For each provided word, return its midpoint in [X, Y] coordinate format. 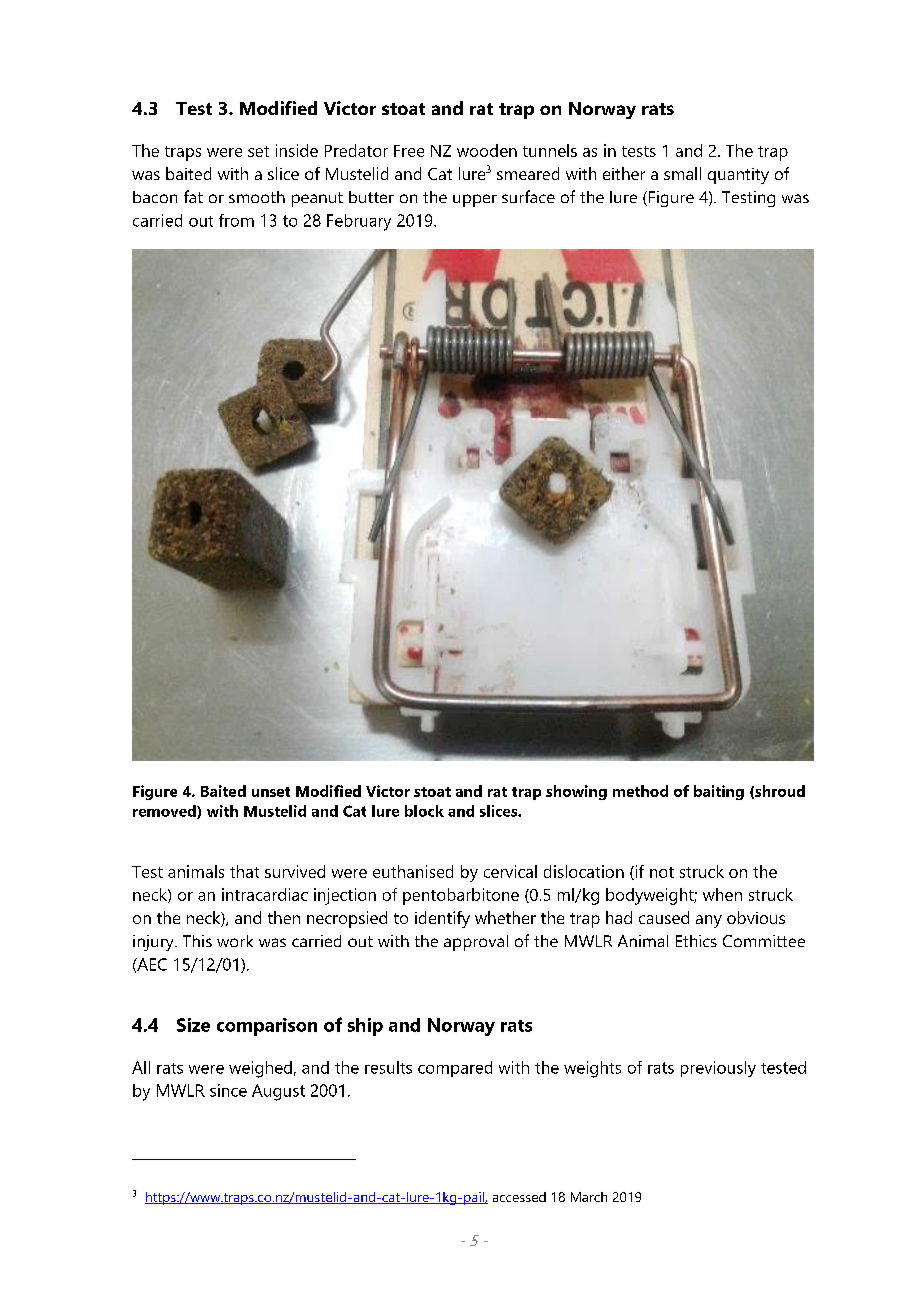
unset [271, 792]
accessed [519, 1197]
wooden [487, 150]
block [424, 811]
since [228, 1090]
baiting [719, 792]
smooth [257, 197]
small [682, 173]
